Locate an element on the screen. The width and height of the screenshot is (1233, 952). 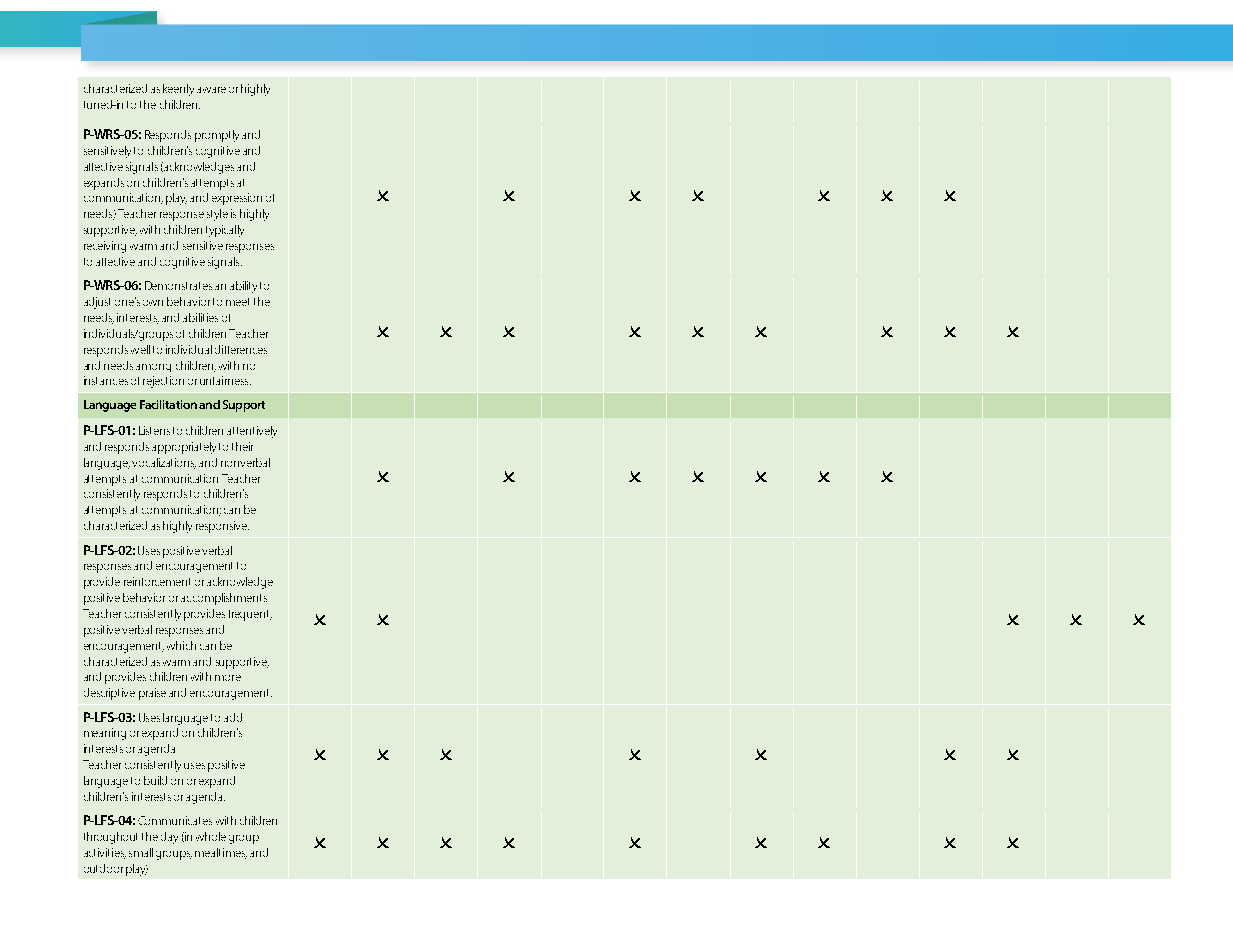
descriptive is located at coordinates (109, 694).
